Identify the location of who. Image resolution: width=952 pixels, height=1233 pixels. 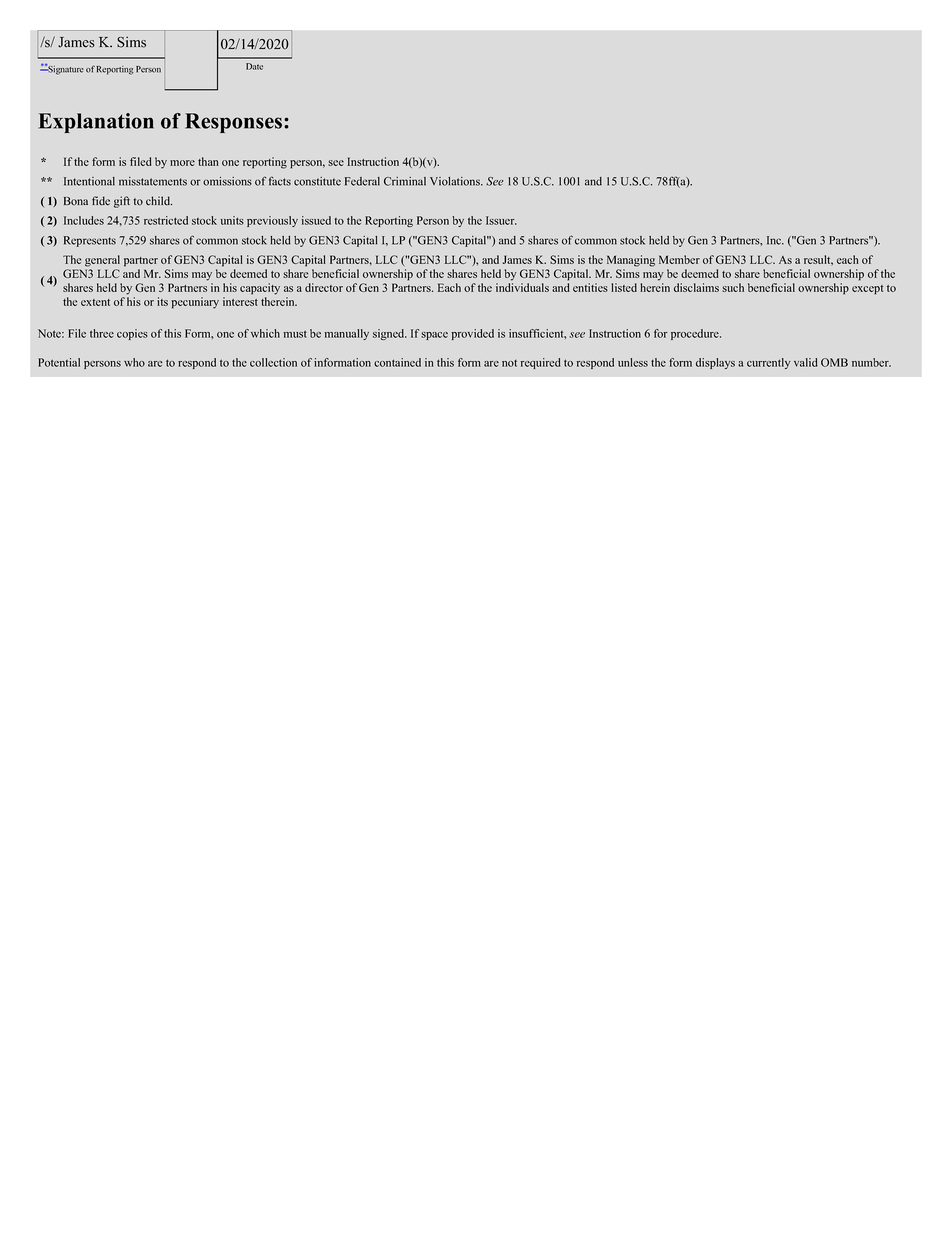
(134, 362).
